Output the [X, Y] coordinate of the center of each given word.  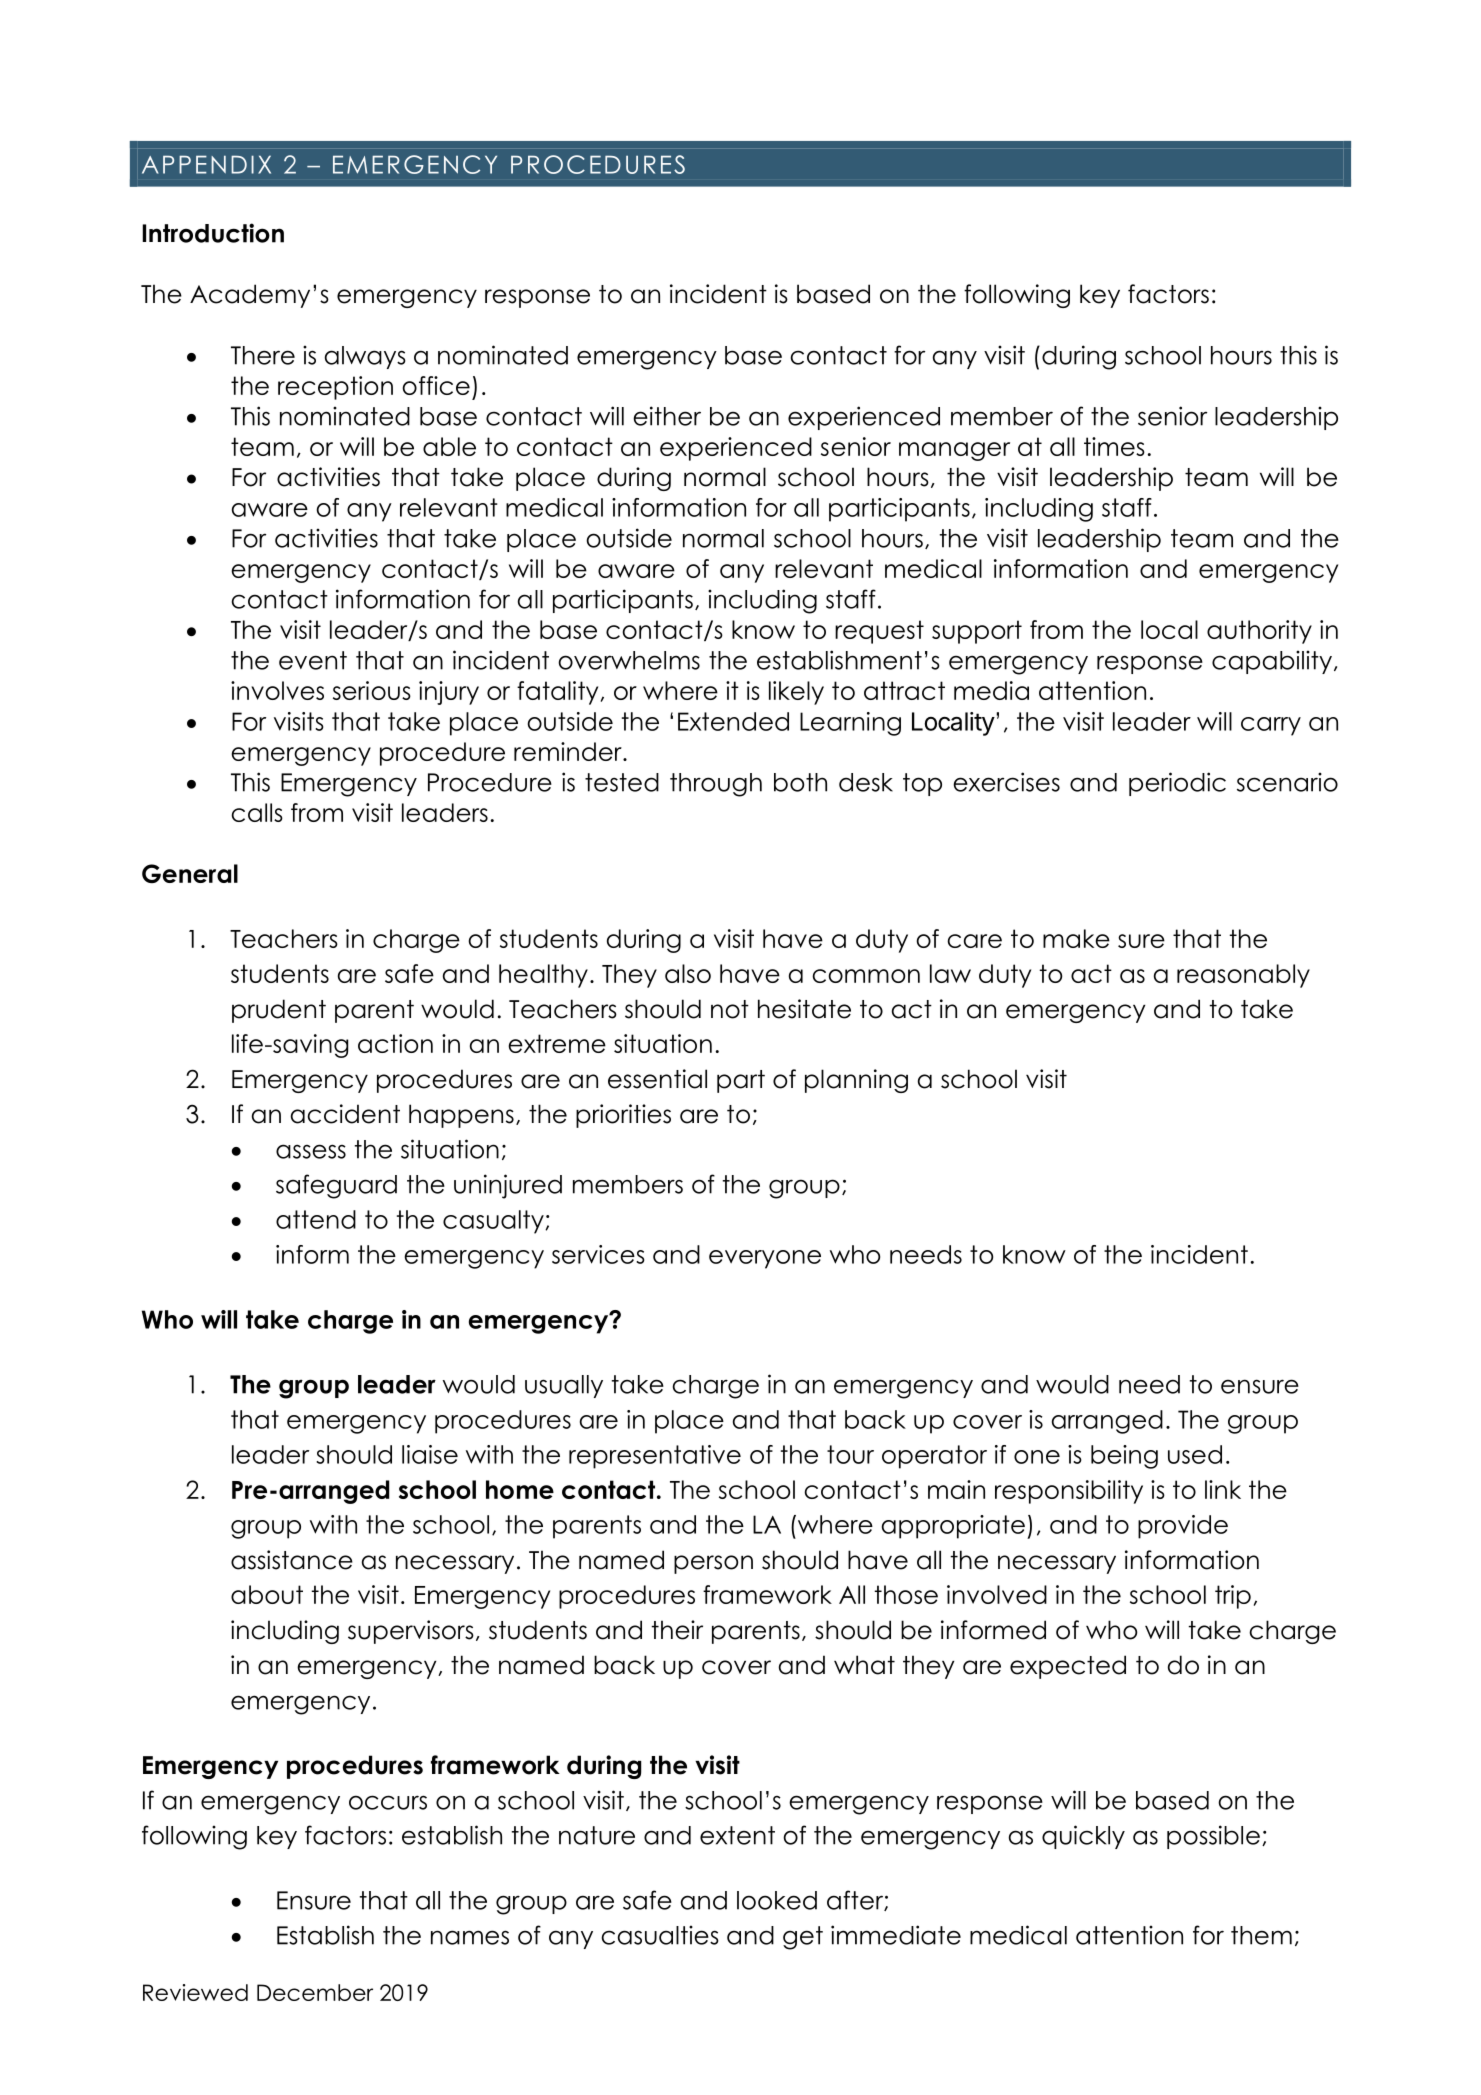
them [1261, 1935]
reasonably [1243, 976]
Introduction [213, 233]
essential [657, 1079]
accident [345, 1114]
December [315, 1992]
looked [777, 1900]
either [667, 416]
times [1114, 446]
